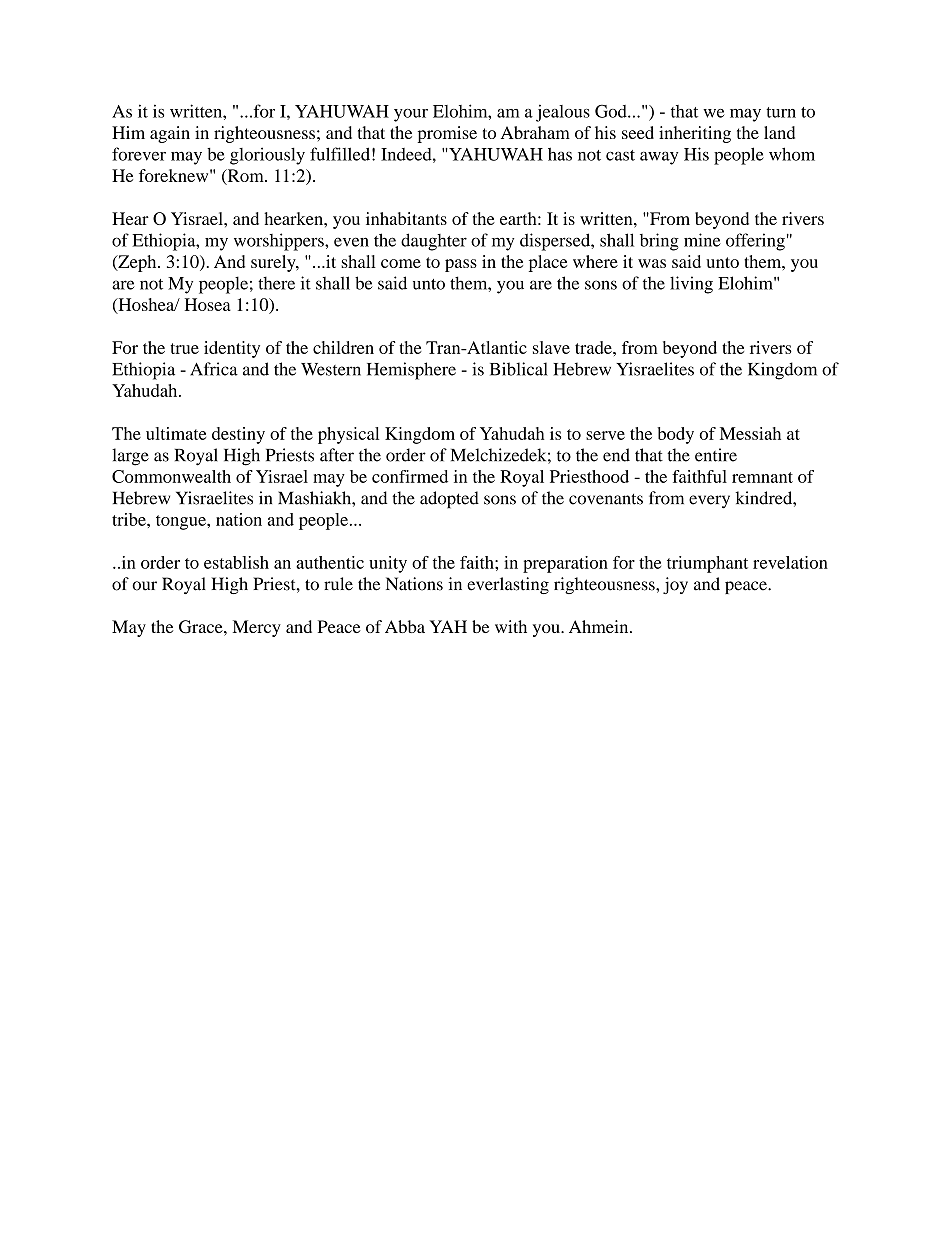 The height and width of the screenshot is (1233, 952). What do you see at coordinates (594, 347) in the screenshot?
I see `trade` at bounding box center [594, 347].
